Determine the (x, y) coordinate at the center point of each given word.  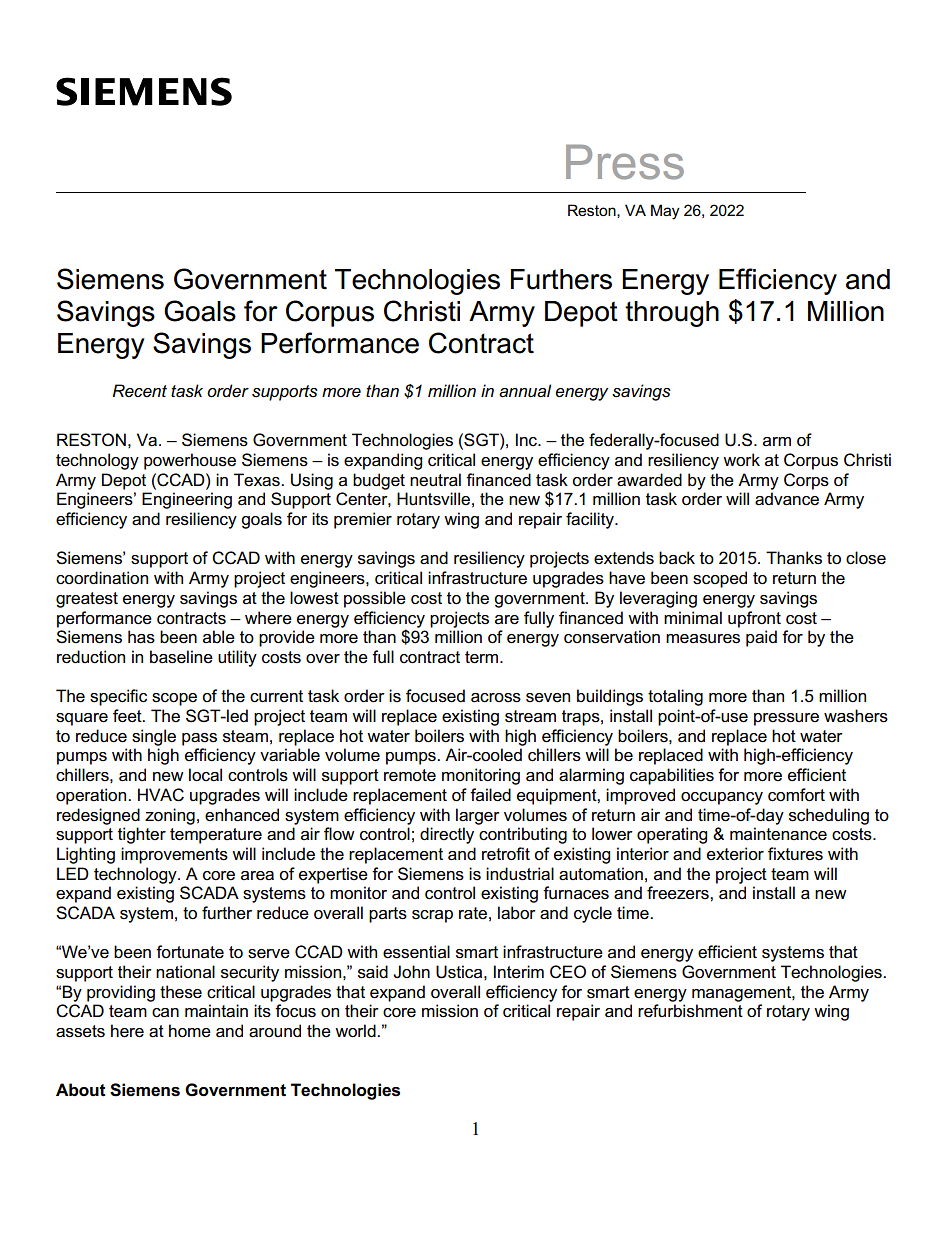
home (190, 1031)
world (356, 1031)
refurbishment (690, 1011)
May (665, 212)
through (672, 314)
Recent (139, 390)
